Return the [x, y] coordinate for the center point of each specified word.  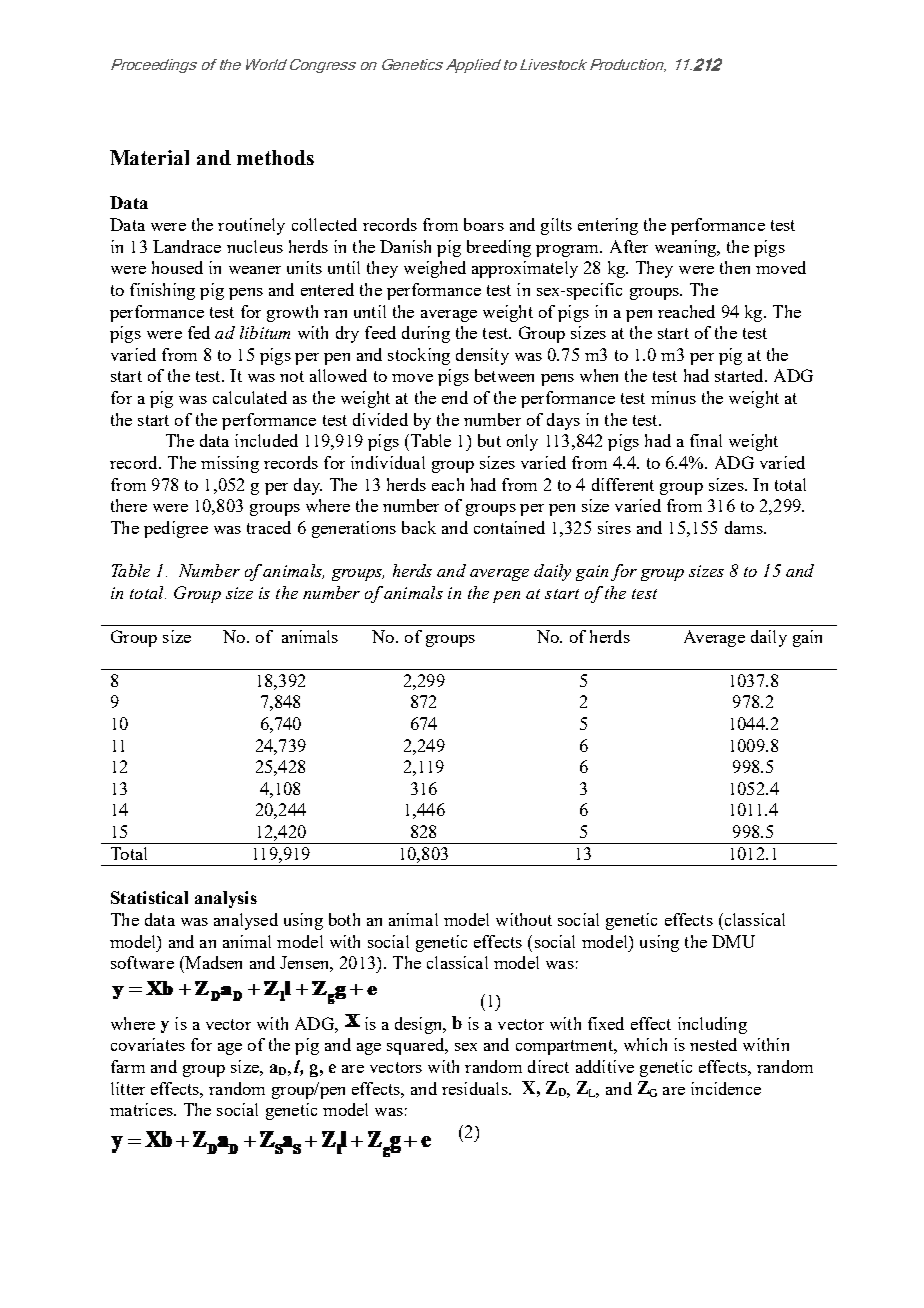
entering [608, 226]
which [645, 1044]
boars [484, 224]
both [344, 919]
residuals [476, 1088]
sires [614, 527]
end [455, 397]
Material [149, 157]
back [419, 527]
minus [673, 397]
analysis [226, 899]
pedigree [176, 529]
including [712, 1025]
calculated [250, 397]
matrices [142, 1109]
